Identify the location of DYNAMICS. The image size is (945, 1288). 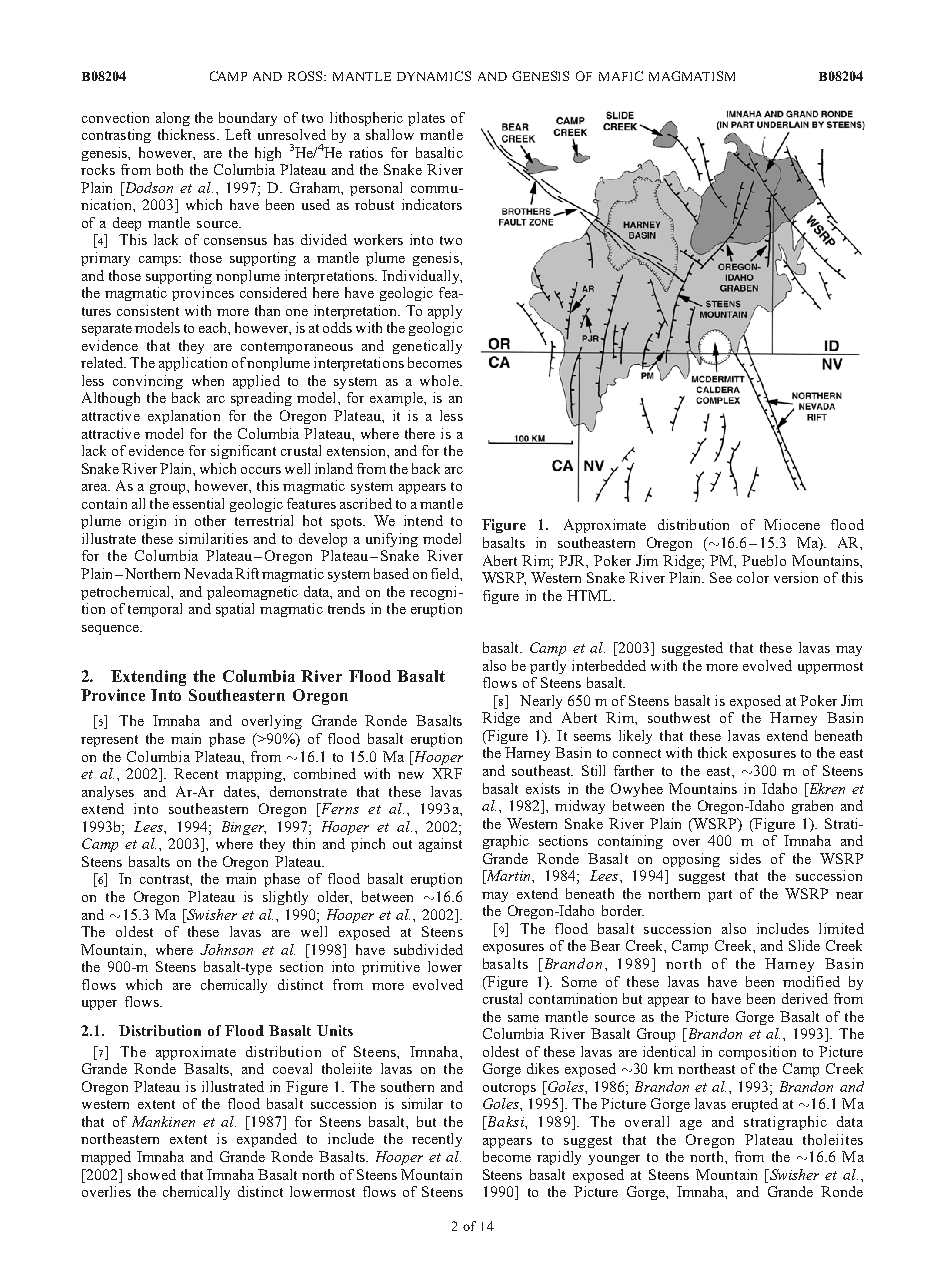
(434, 76).
